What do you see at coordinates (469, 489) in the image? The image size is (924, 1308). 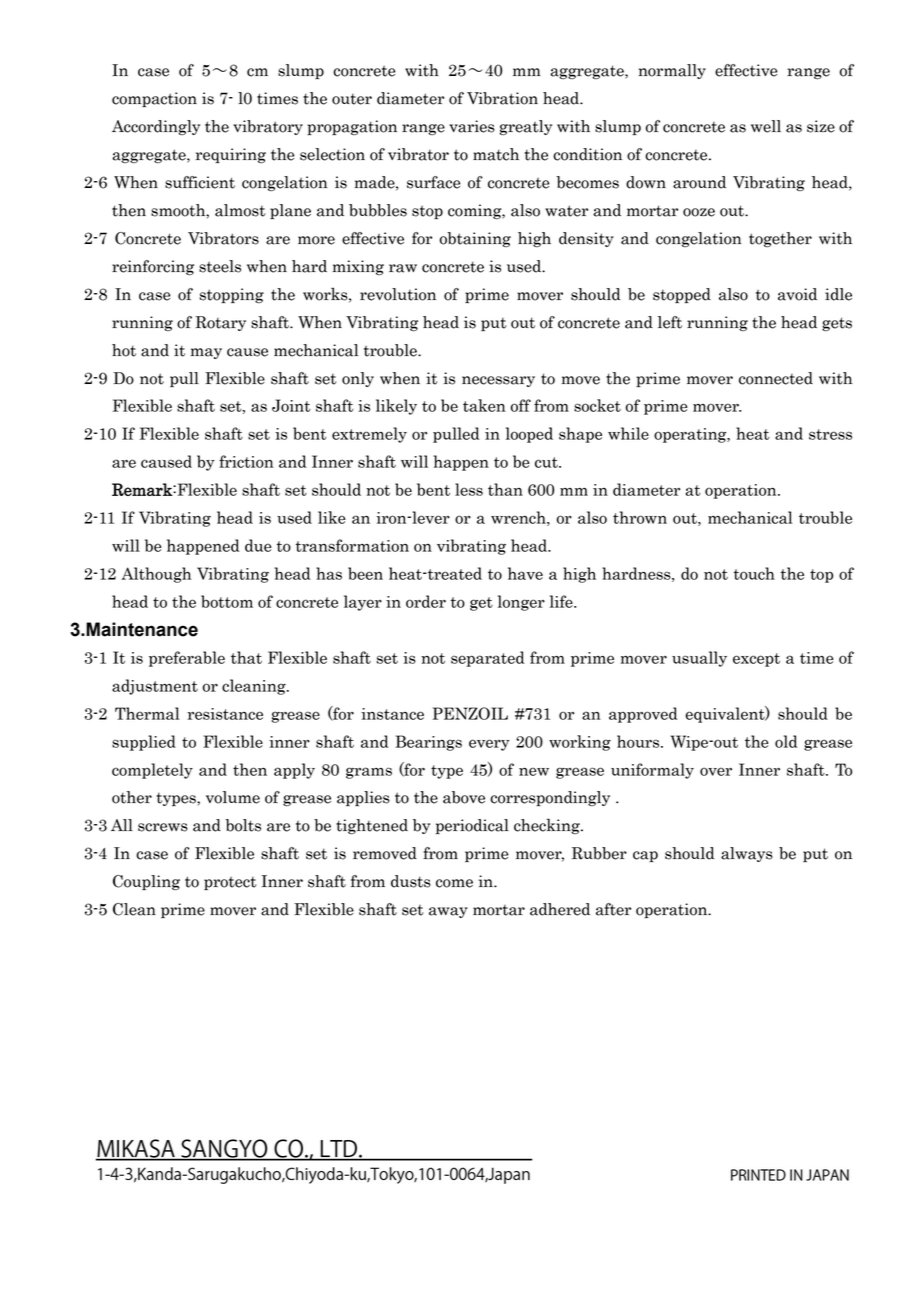 I see `less` at bounding box center [469, 489].
